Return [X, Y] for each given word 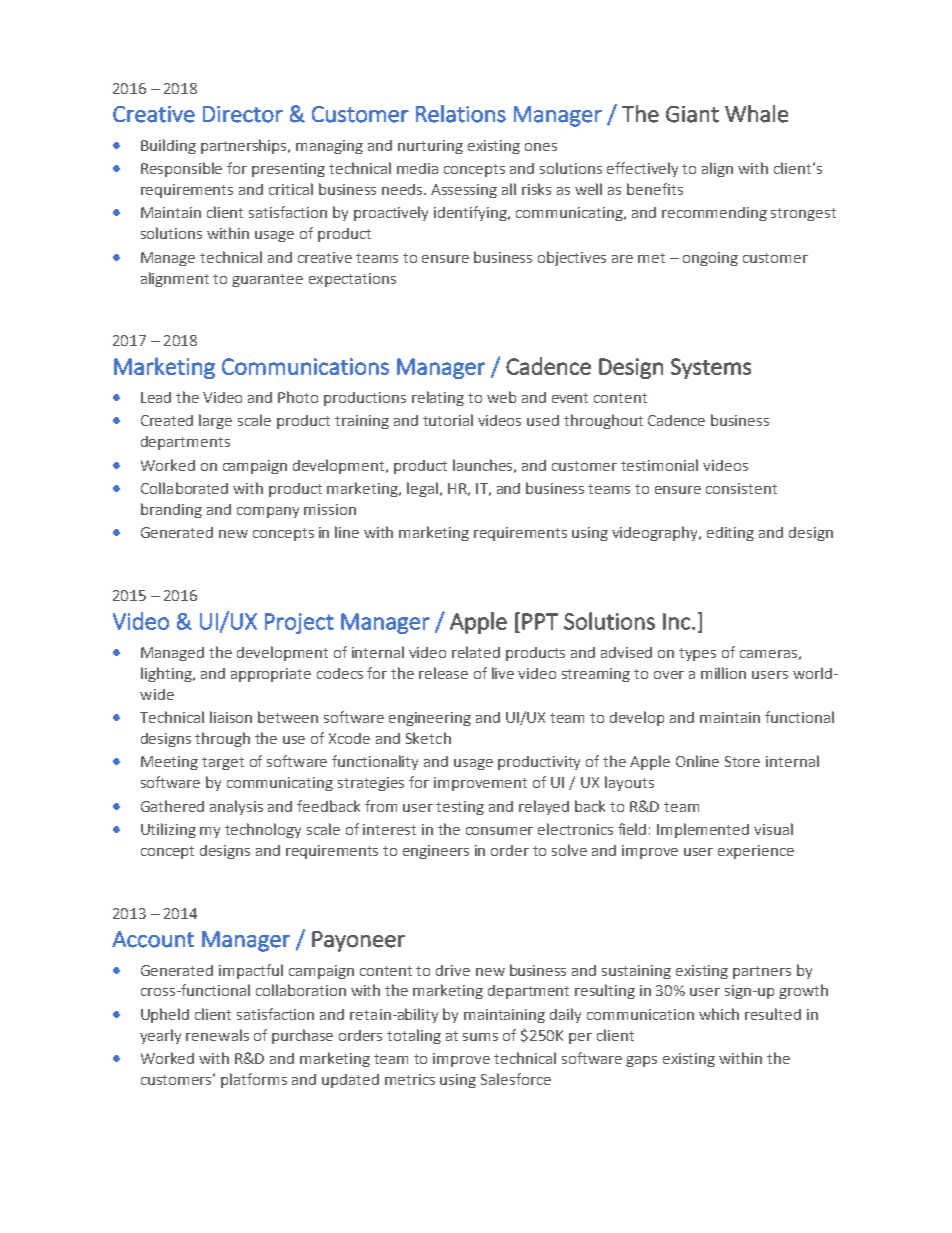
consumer [499, 831]
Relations [461, 114]
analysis [236, 807]
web [501, 397]
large [215, 421]
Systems [711, 368]
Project [299, 623]
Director [243, 114]
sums [480, 1037]
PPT [540, 621]
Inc [676, 621]
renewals [217, 1035]
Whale [756, 114]
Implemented [703, 830]
